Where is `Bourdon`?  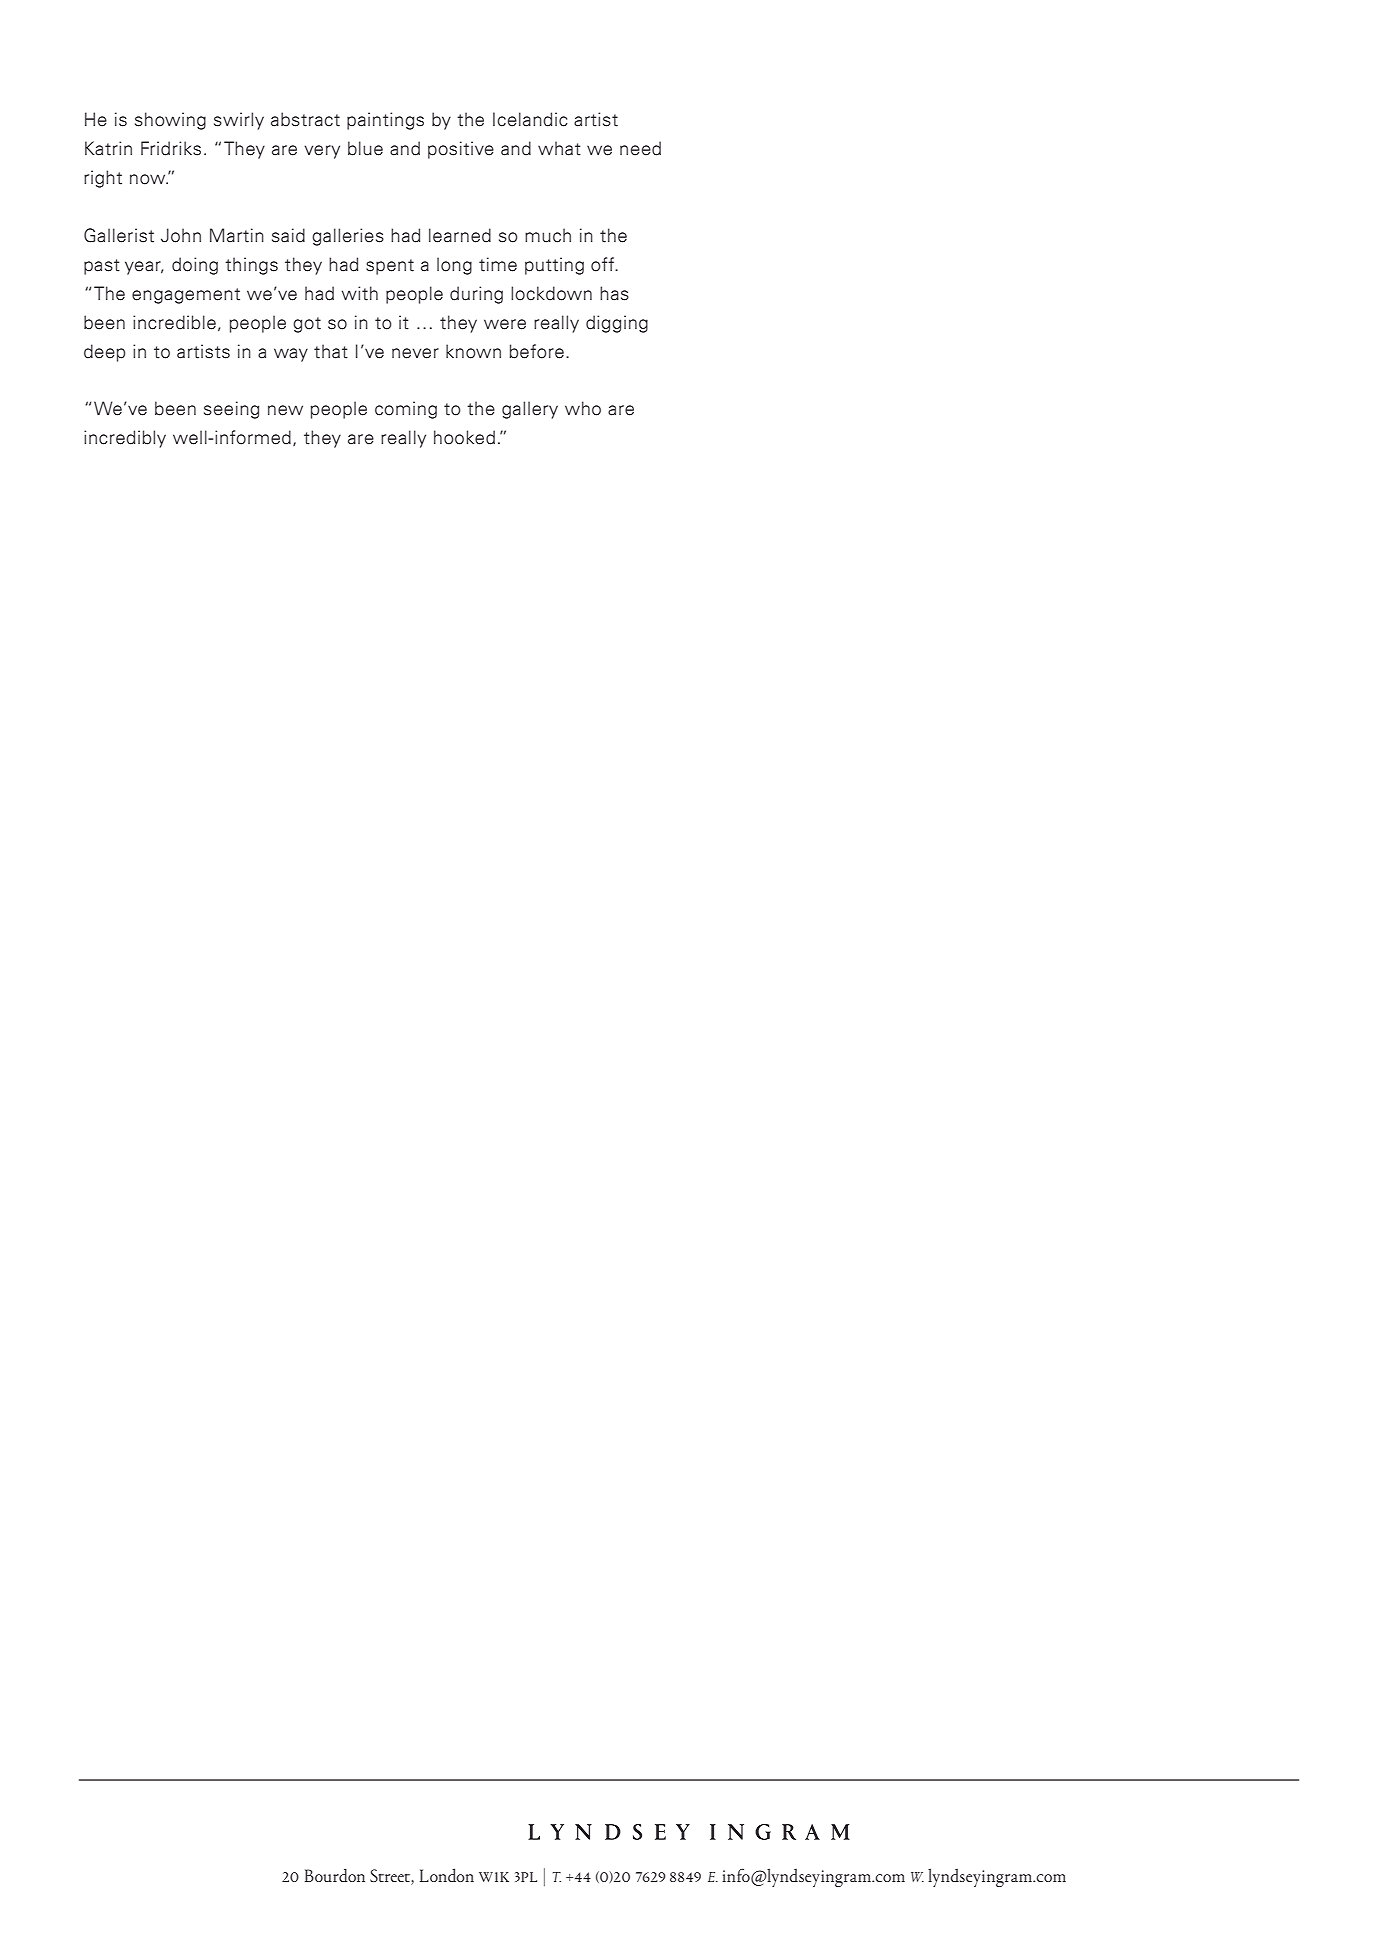 Bourdon is located at coordinates (335, 1875).
